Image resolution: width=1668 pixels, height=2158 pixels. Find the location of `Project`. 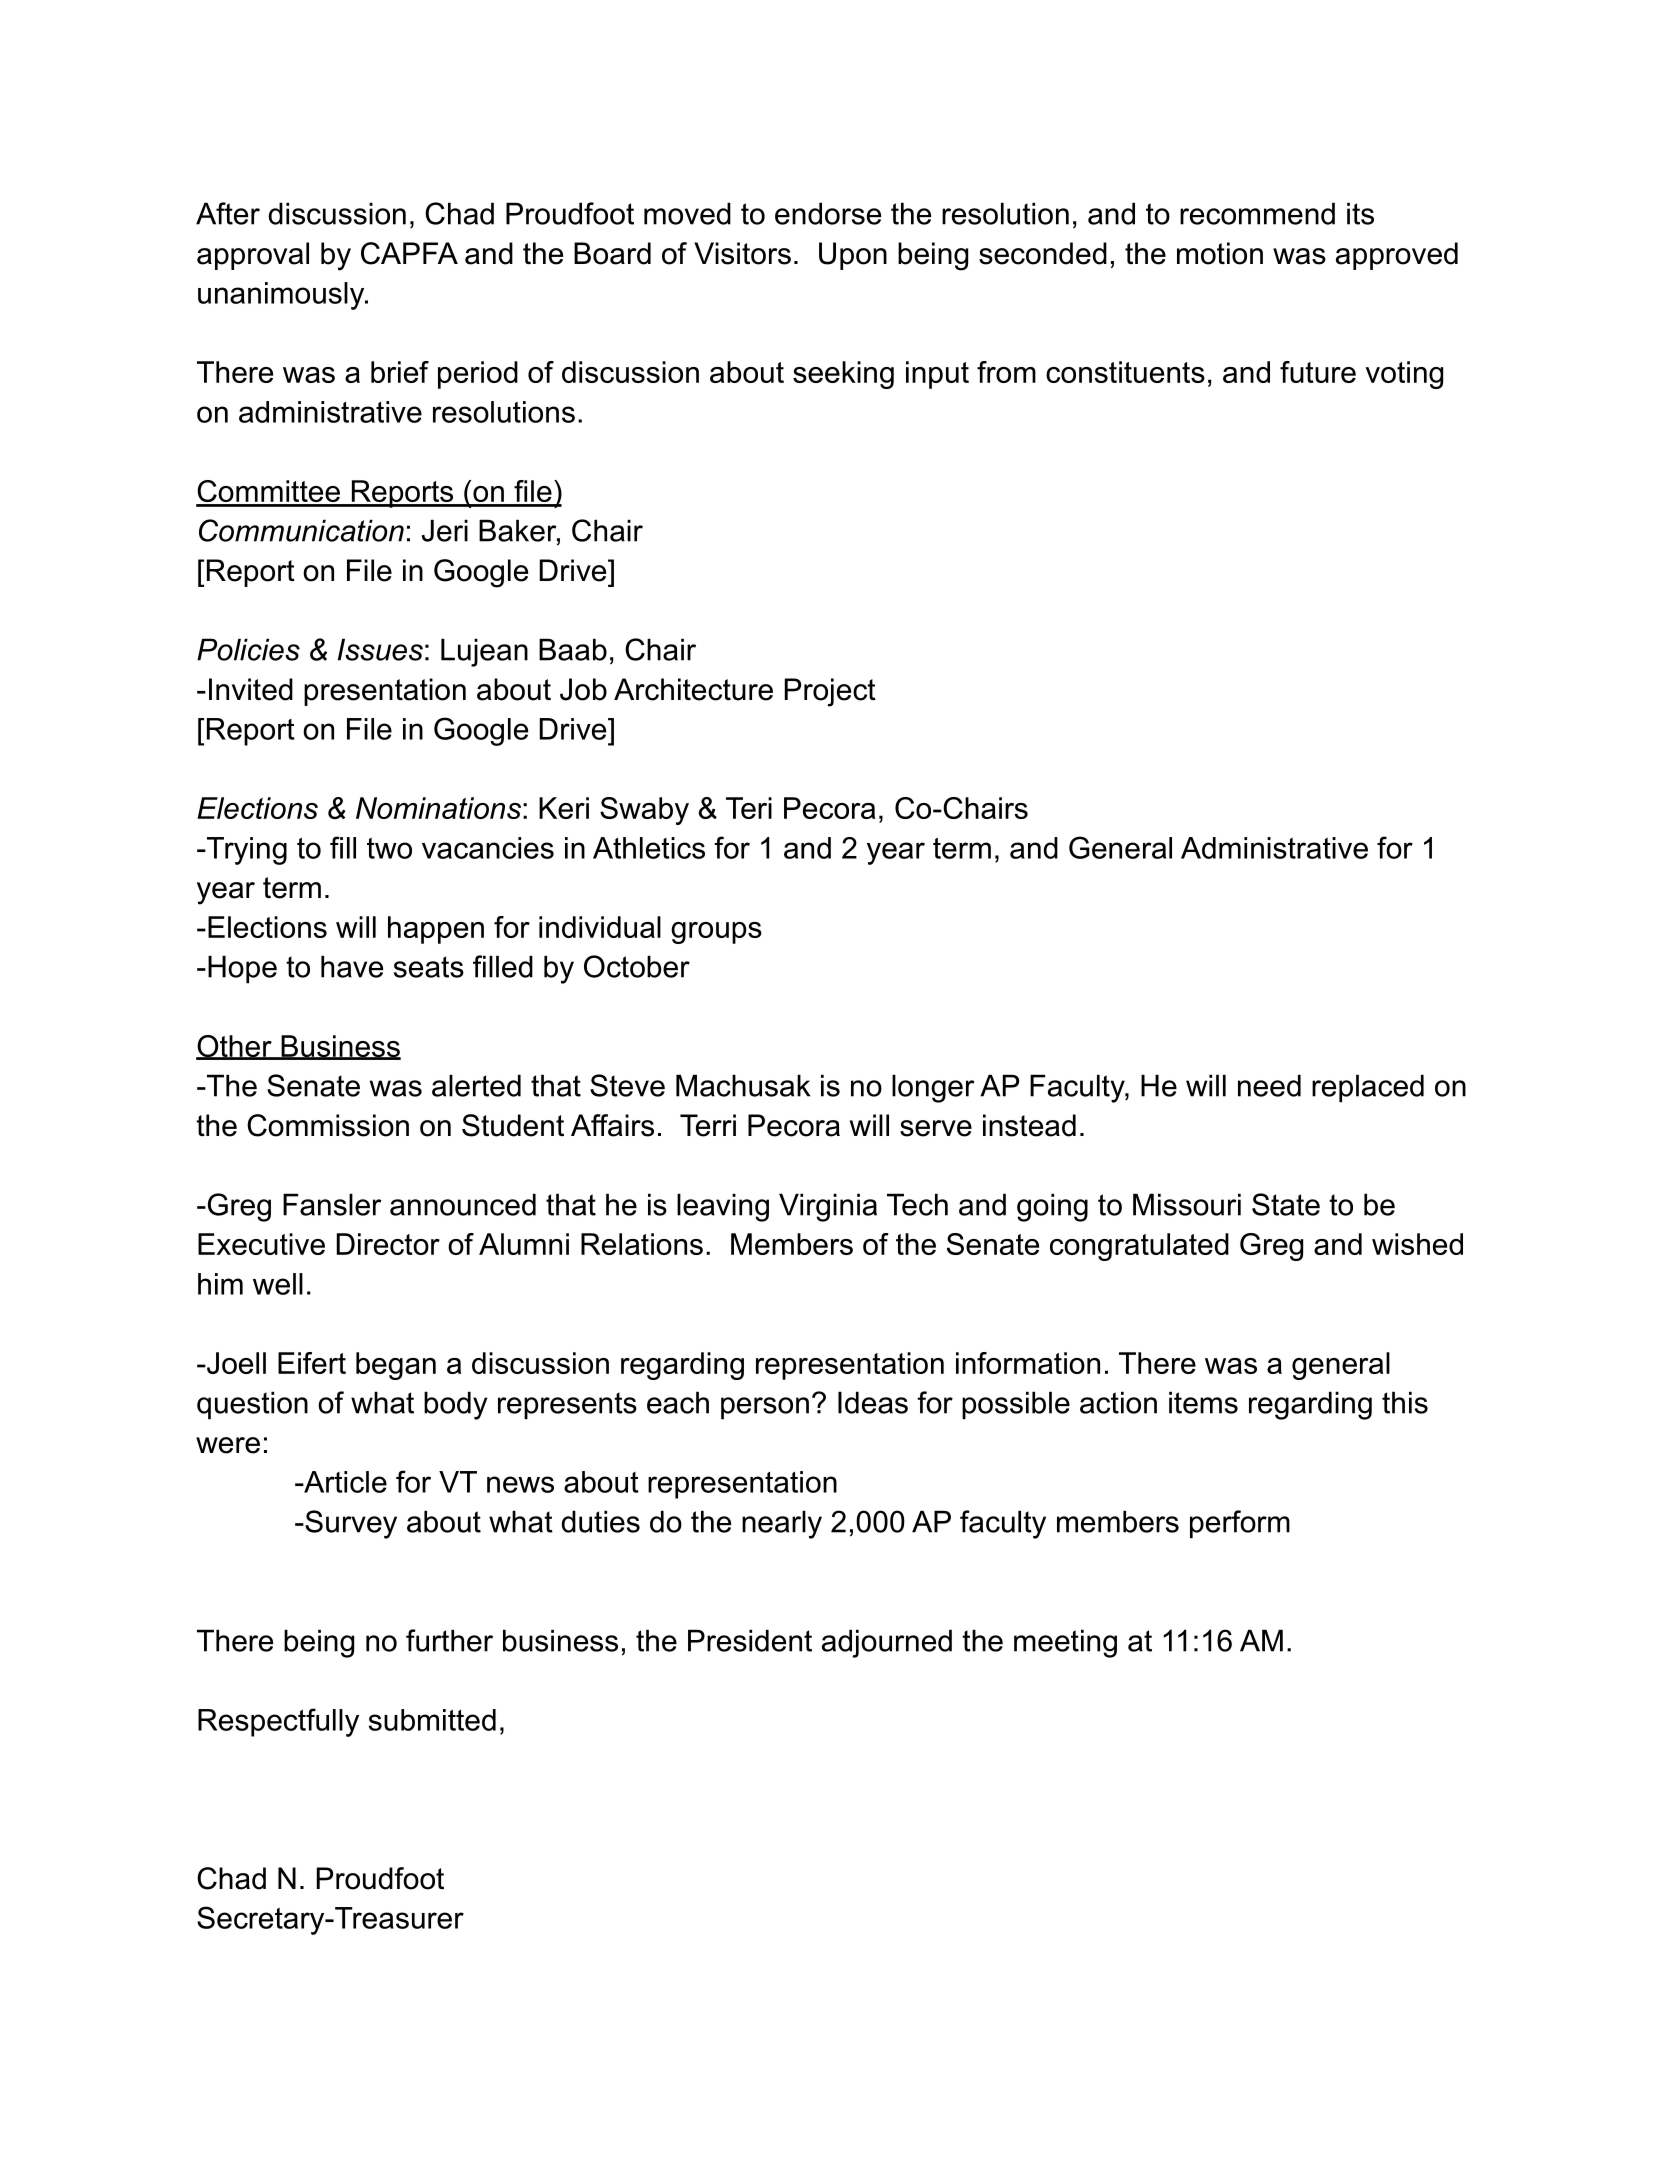

Project is located at coordinates (830, 692).
